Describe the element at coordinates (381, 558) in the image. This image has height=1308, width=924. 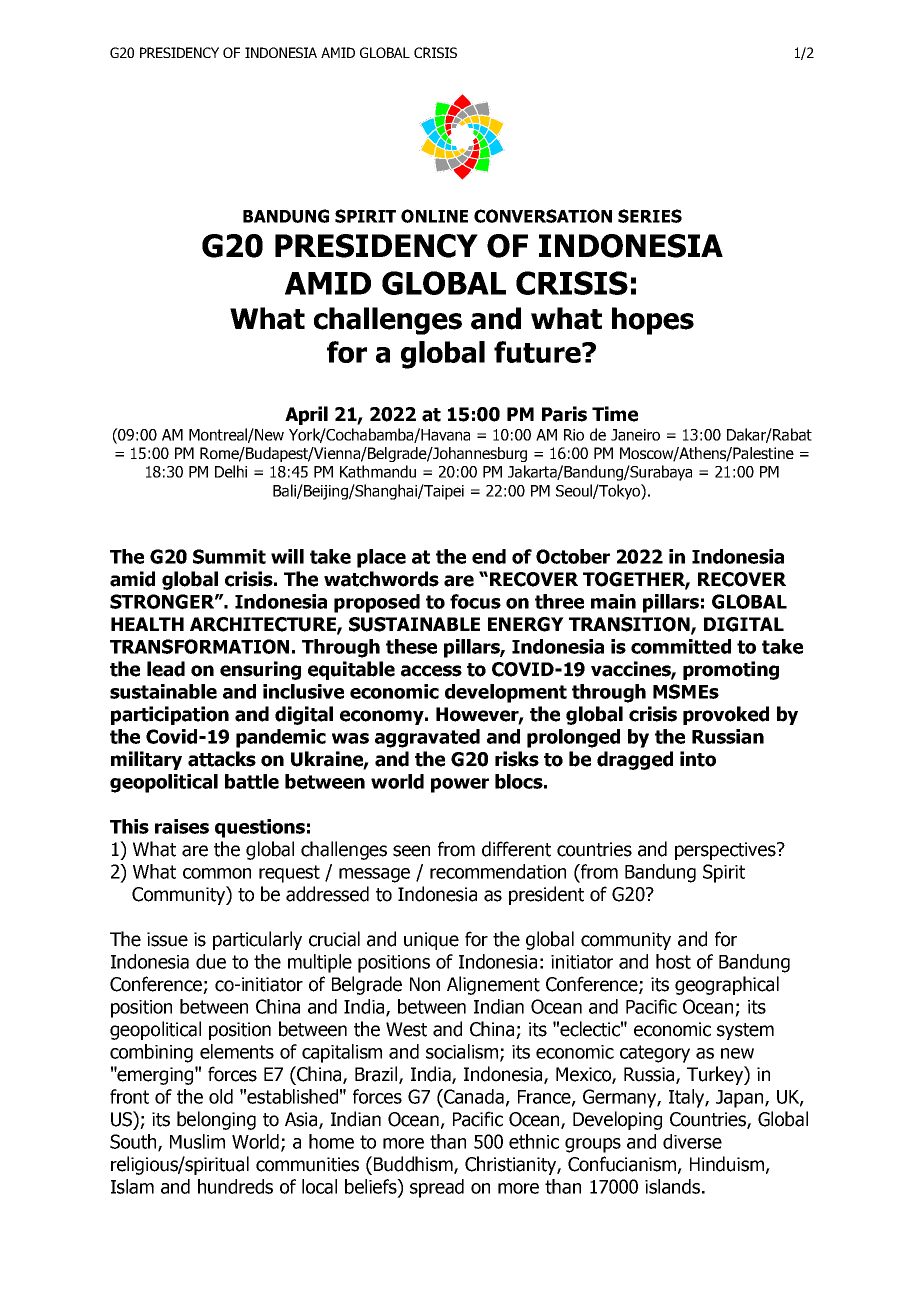
I see `place` at that location.
